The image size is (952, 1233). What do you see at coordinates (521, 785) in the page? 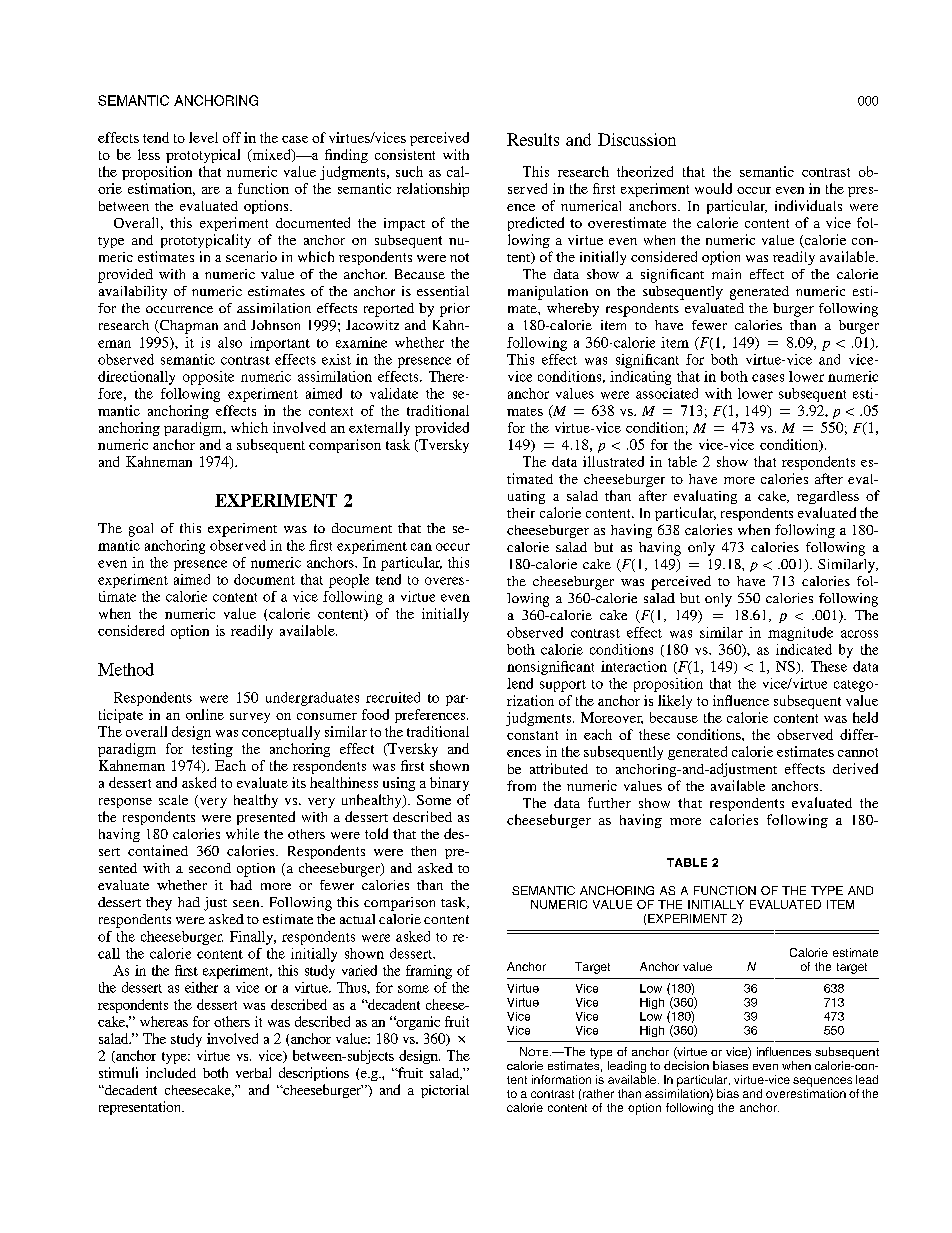
I see `from` at bounding box center [521, 785].
